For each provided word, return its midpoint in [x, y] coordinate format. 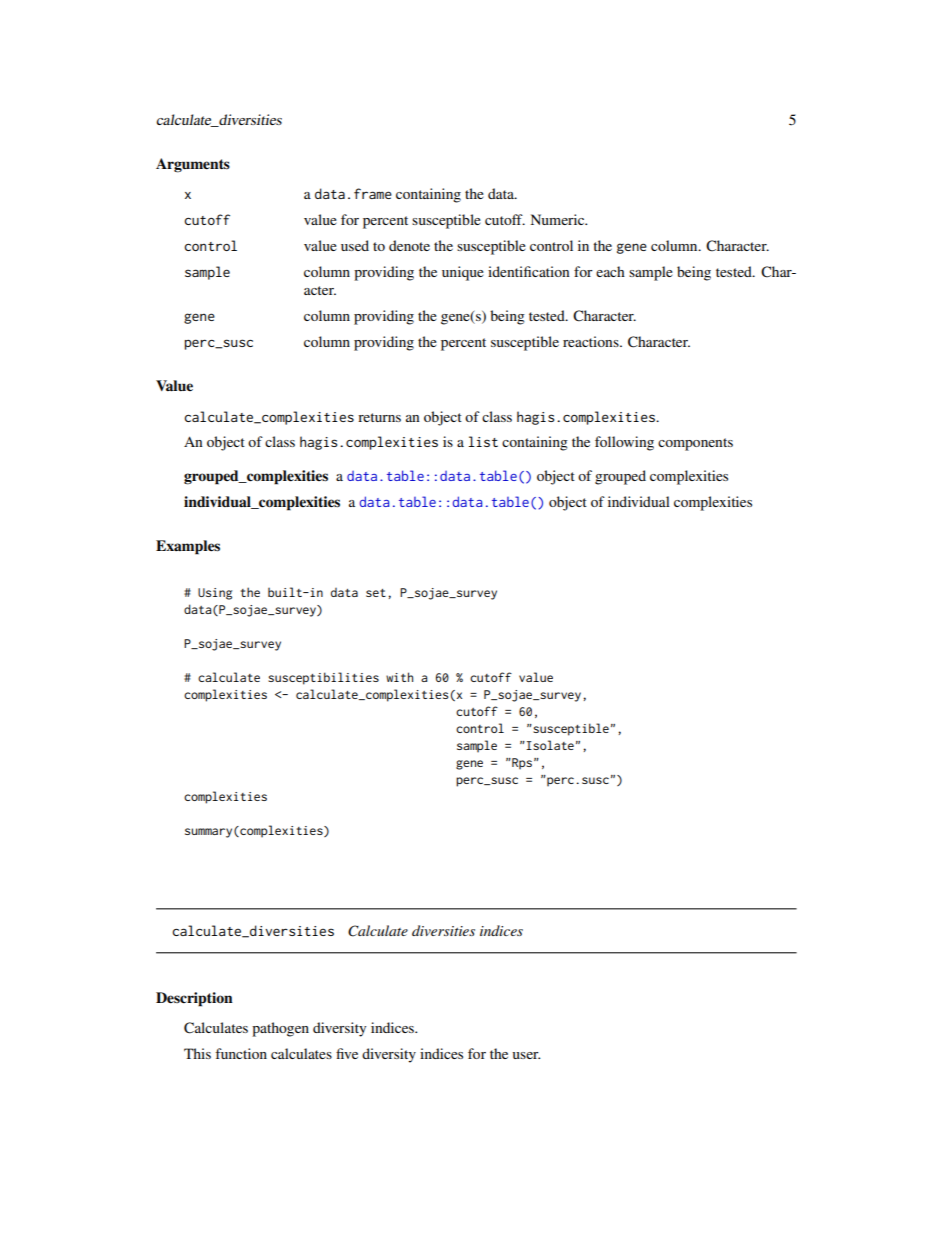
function [241, 1053]
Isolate [549, 745]
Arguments [193, 165]
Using [215, 594]
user [526, 1055]
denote [409, 245]
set [376, 593]
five [347, 1053]
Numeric [559, 219]
